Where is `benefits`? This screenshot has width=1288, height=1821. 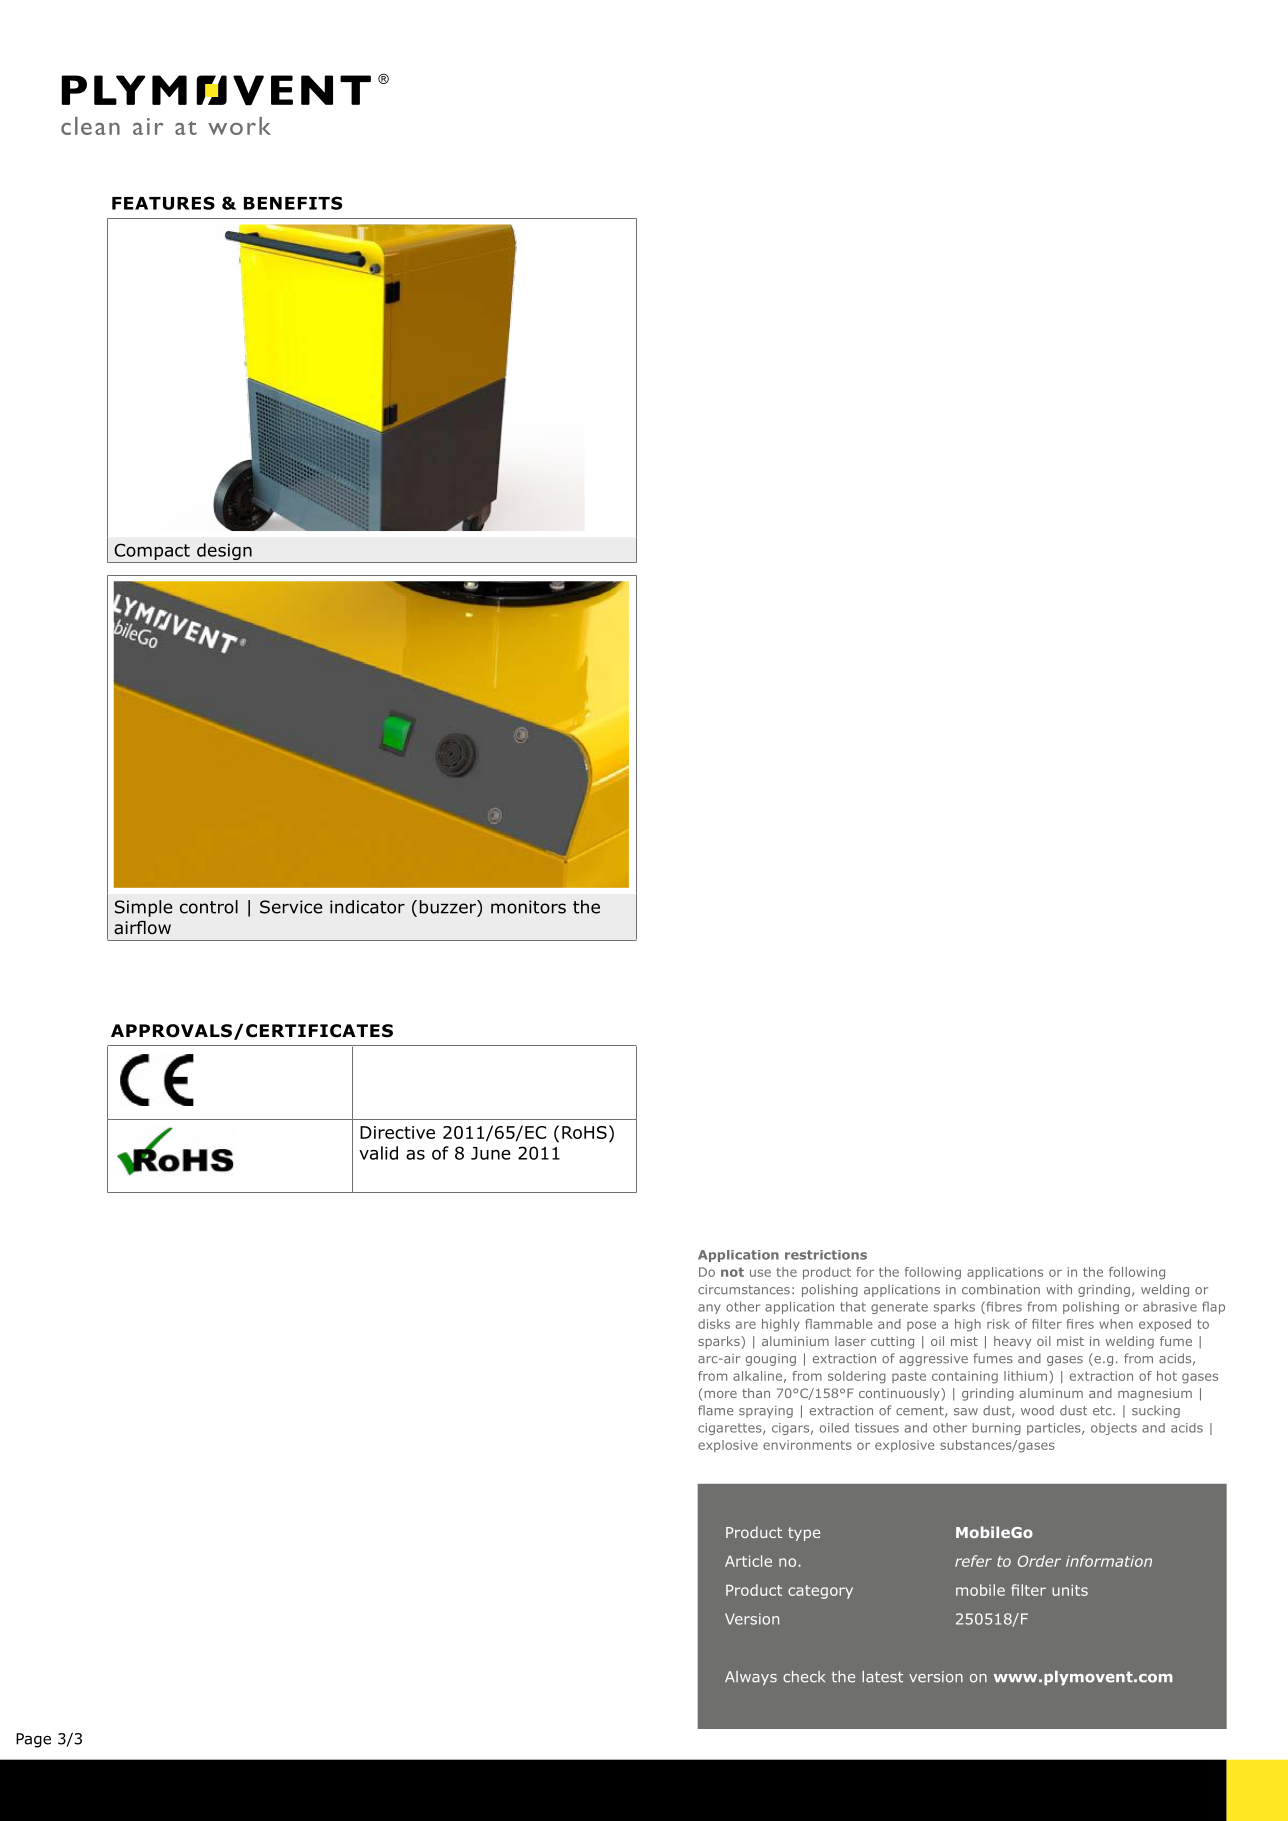 benefits is located at coordinates (293, 203).
